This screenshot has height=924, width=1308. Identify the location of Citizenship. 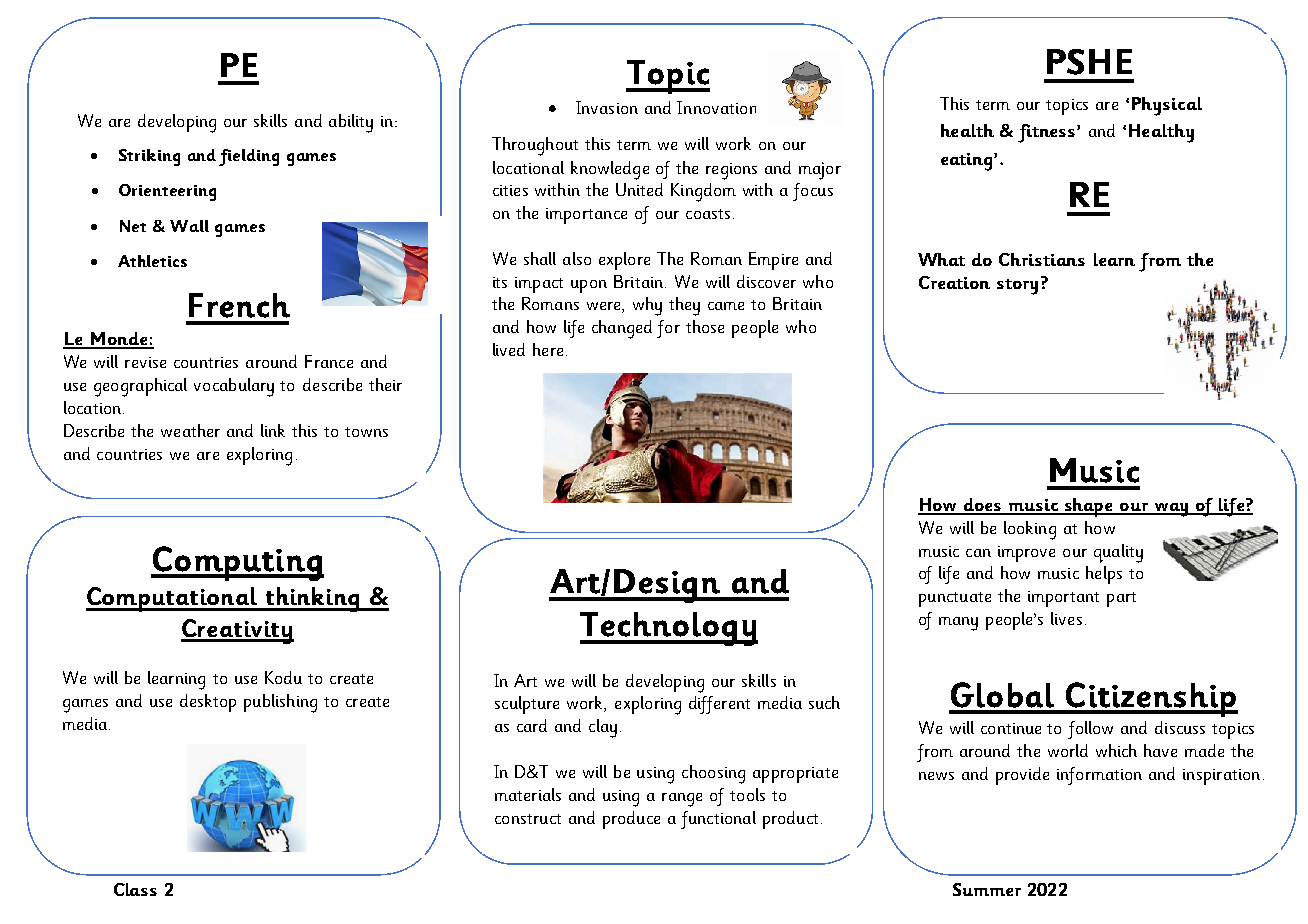
(1151, 699).
